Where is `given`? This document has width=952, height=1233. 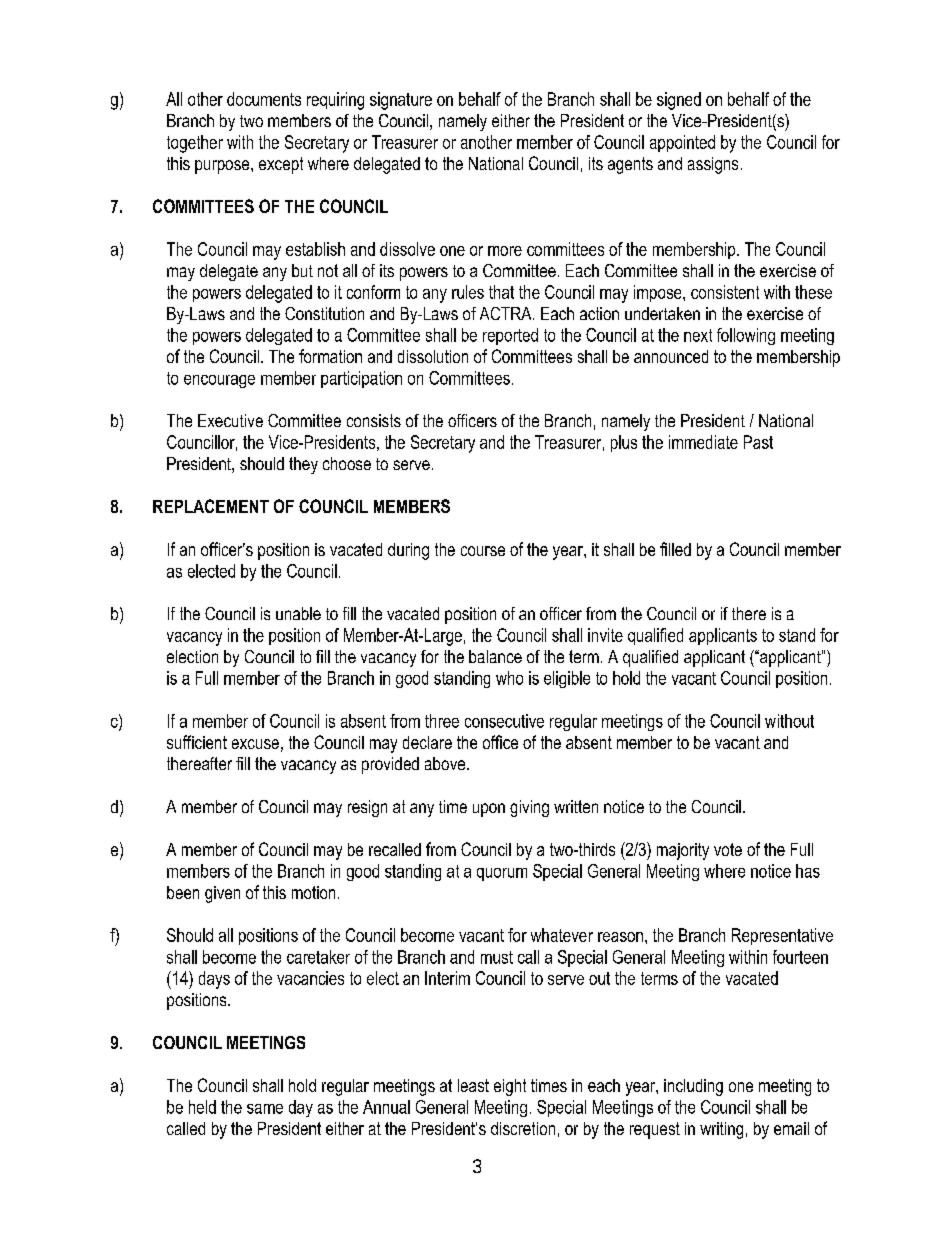 given is located at coordinates (222, 894).
